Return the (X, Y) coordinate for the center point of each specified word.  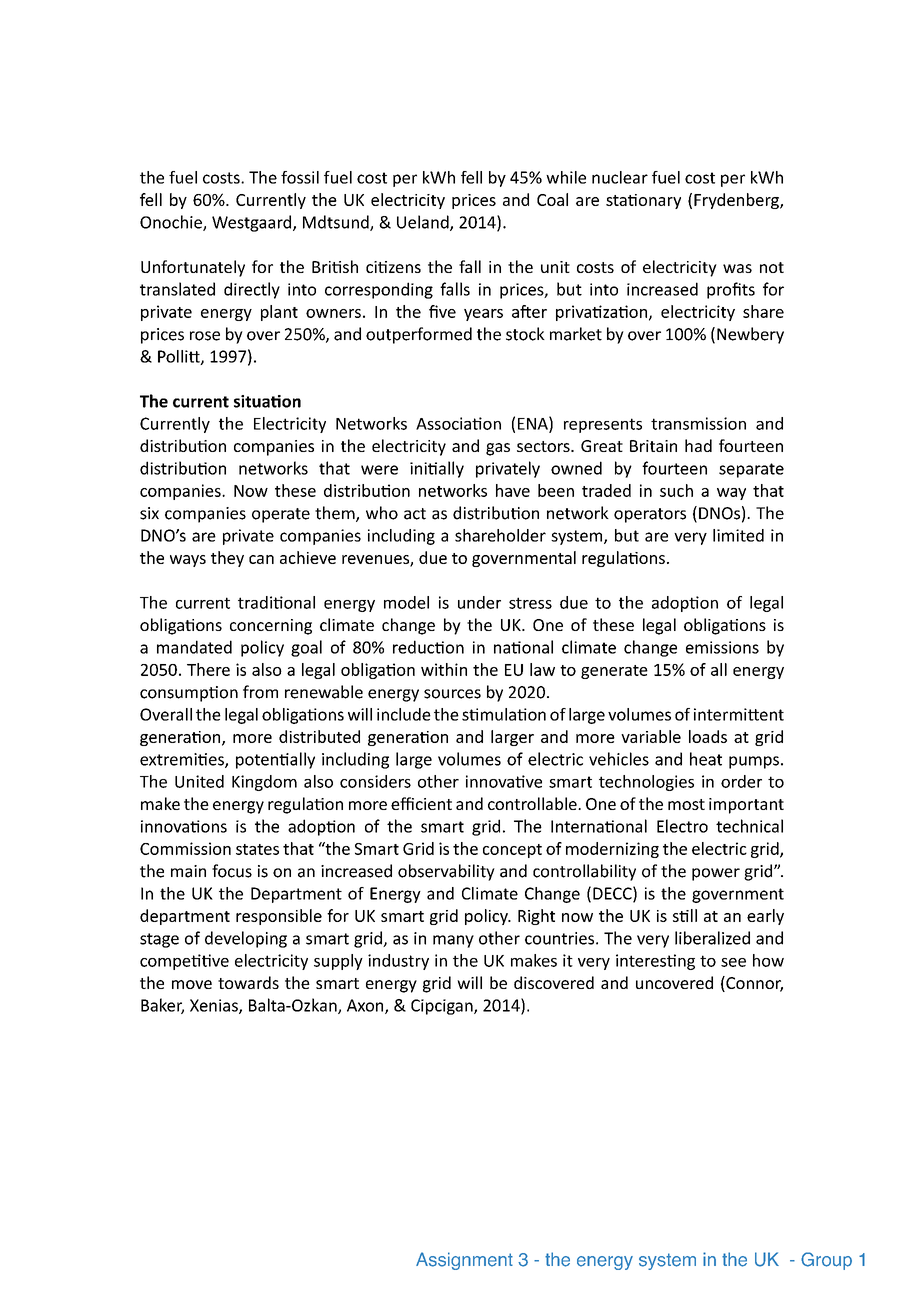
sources (452, 694)
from (260, 692)
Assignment (464, 1261)
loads (708, 736)
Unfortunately (193, 268)
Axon (366, 1006)
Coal (552, 199)
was (737, 268)
